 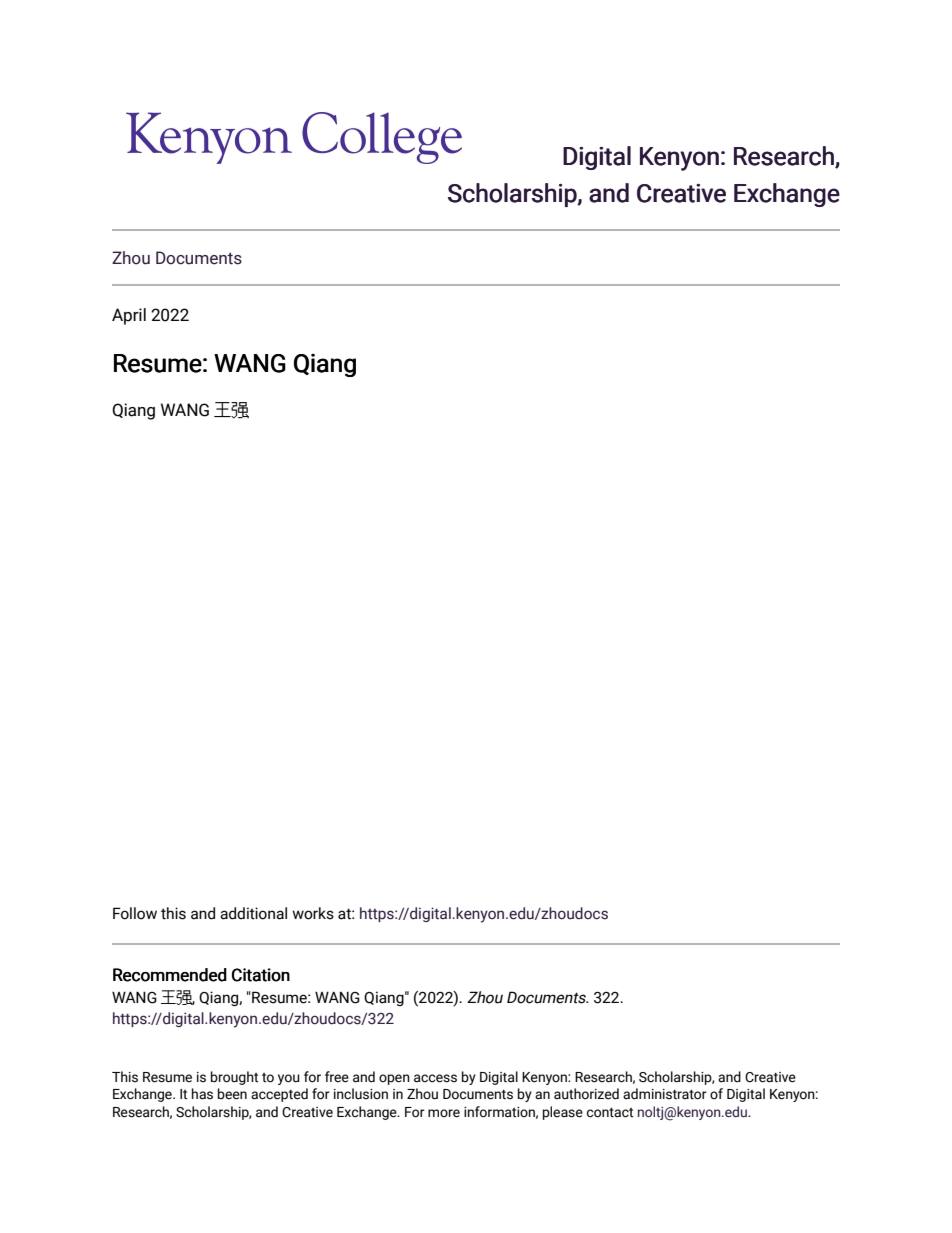 I want to click on Follow, so click(x=135, y=913).
